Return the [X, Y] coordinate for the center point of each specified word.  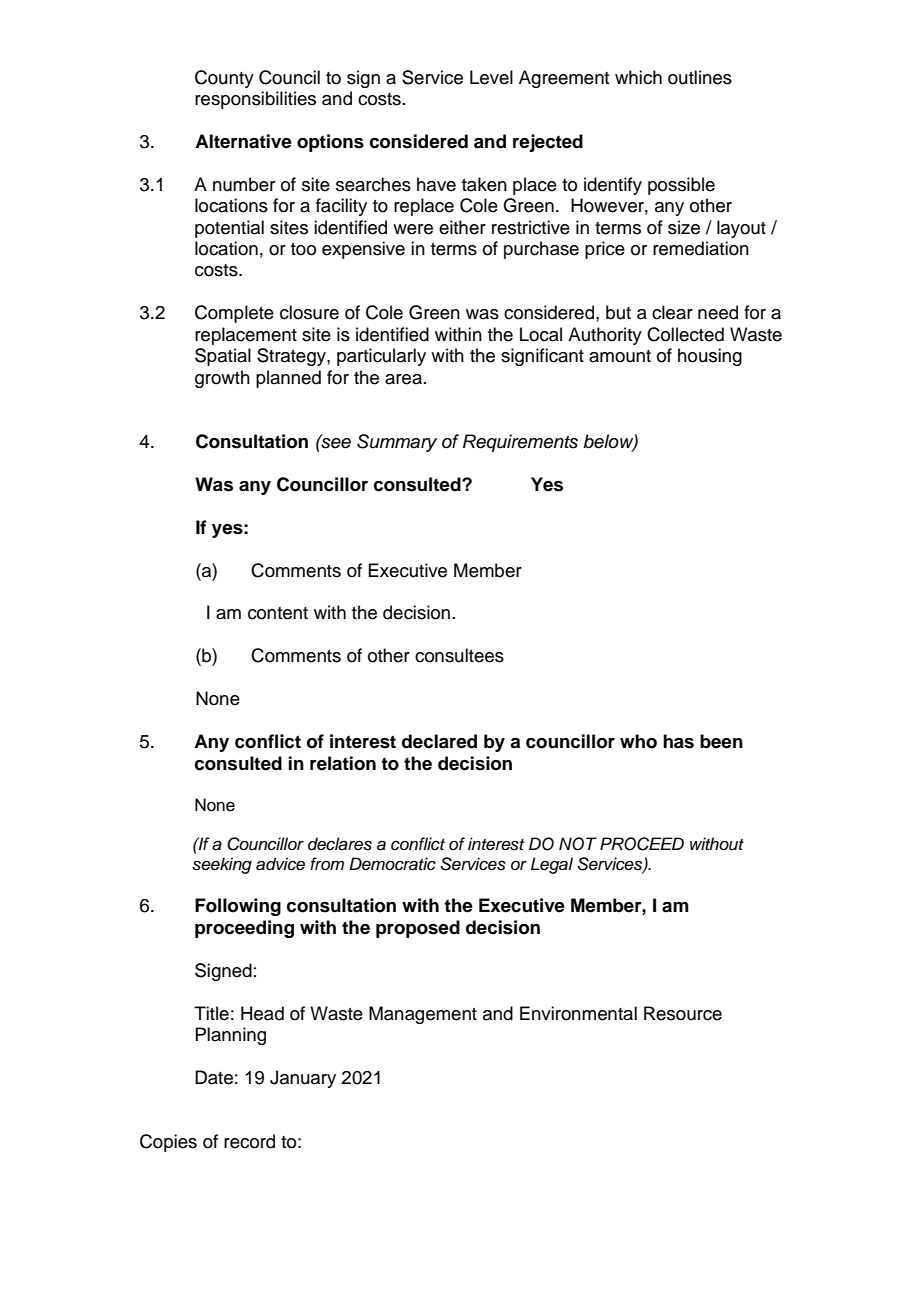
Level [491, 77]
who [638, 741]
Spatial [223, 357]
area [403, 379]
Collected [685, 334]
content [278, 613]
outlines [700, 77]
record [249, 1141]
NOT [578, 844]
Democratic [392, 864]
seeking [222, 865]
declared [439, 741]
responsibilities [255, 100]
